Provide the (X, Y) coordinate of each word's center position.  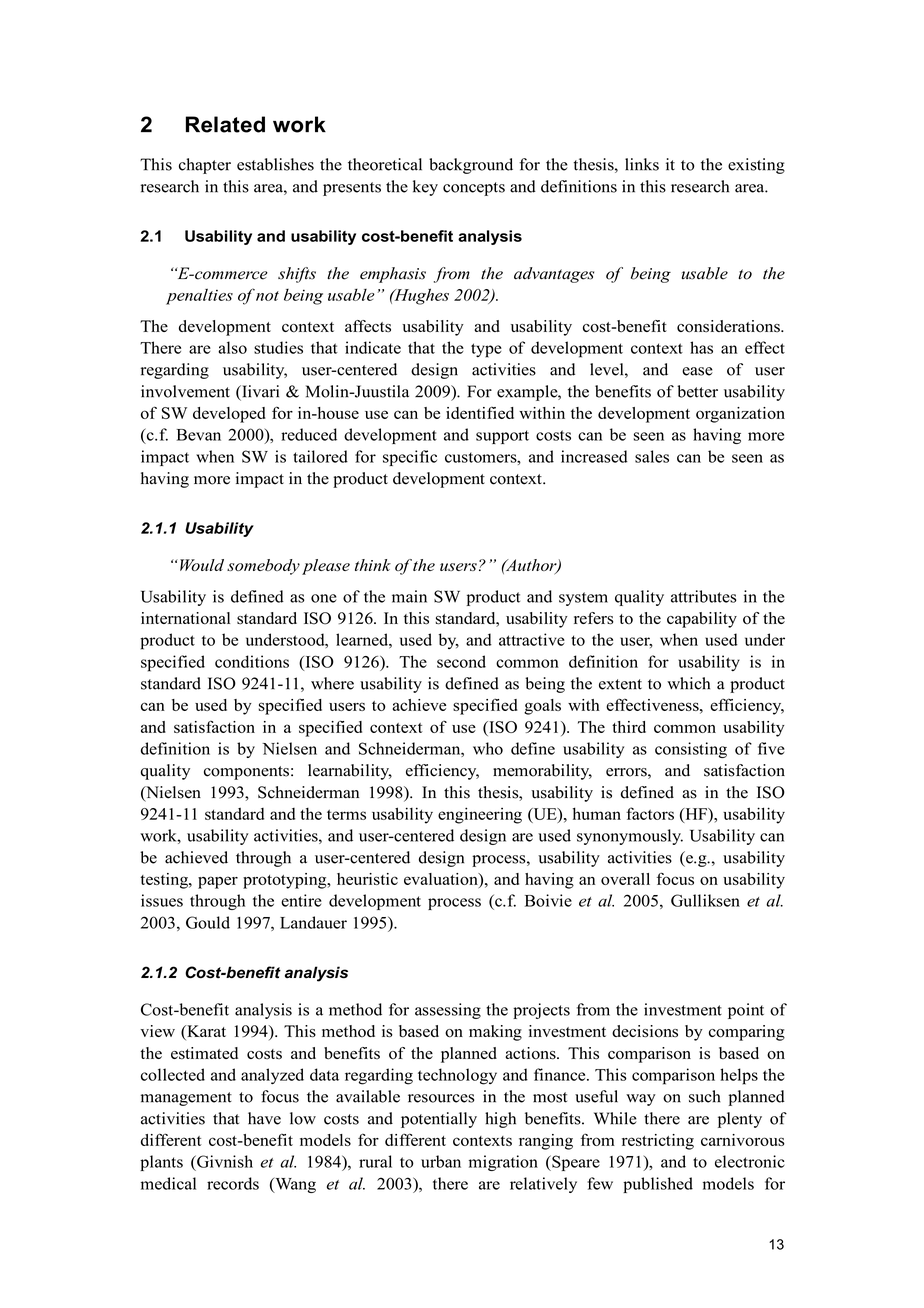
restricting (658, 1142)
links (642, 164)
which (688, 683)
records (233, 1183)
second (461, 661)
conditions (252, 661)
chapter (205, 166)
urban (441, 1161)
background (471, 166)
